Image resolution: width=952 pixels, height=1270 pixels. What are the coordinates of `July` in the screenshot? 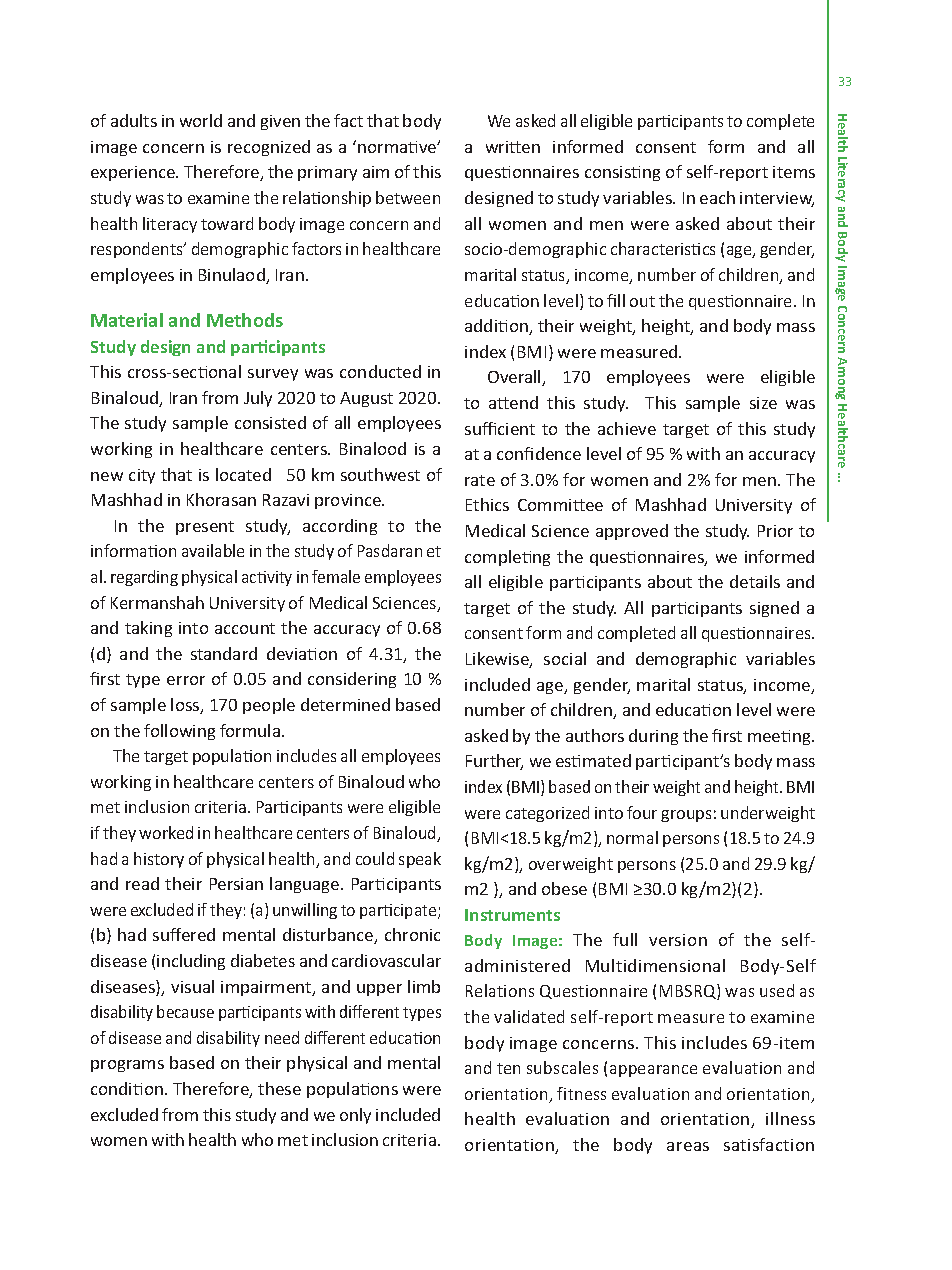 It's located at (258, 399).
